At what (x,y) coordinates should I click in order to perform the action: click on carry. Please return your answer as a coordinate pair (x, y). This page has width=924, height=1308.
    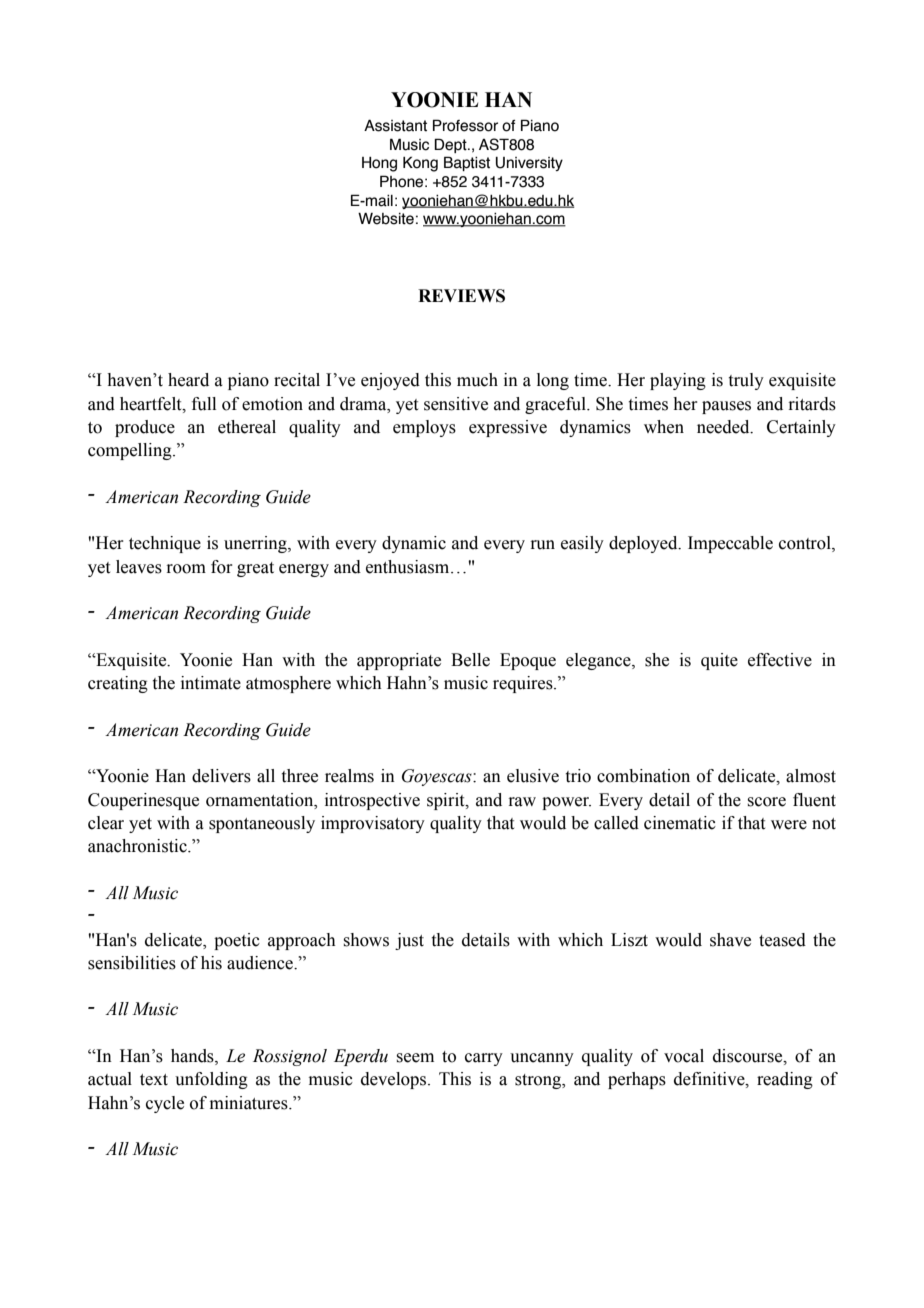
    Looking at the image, I should click on (484, 1059).
